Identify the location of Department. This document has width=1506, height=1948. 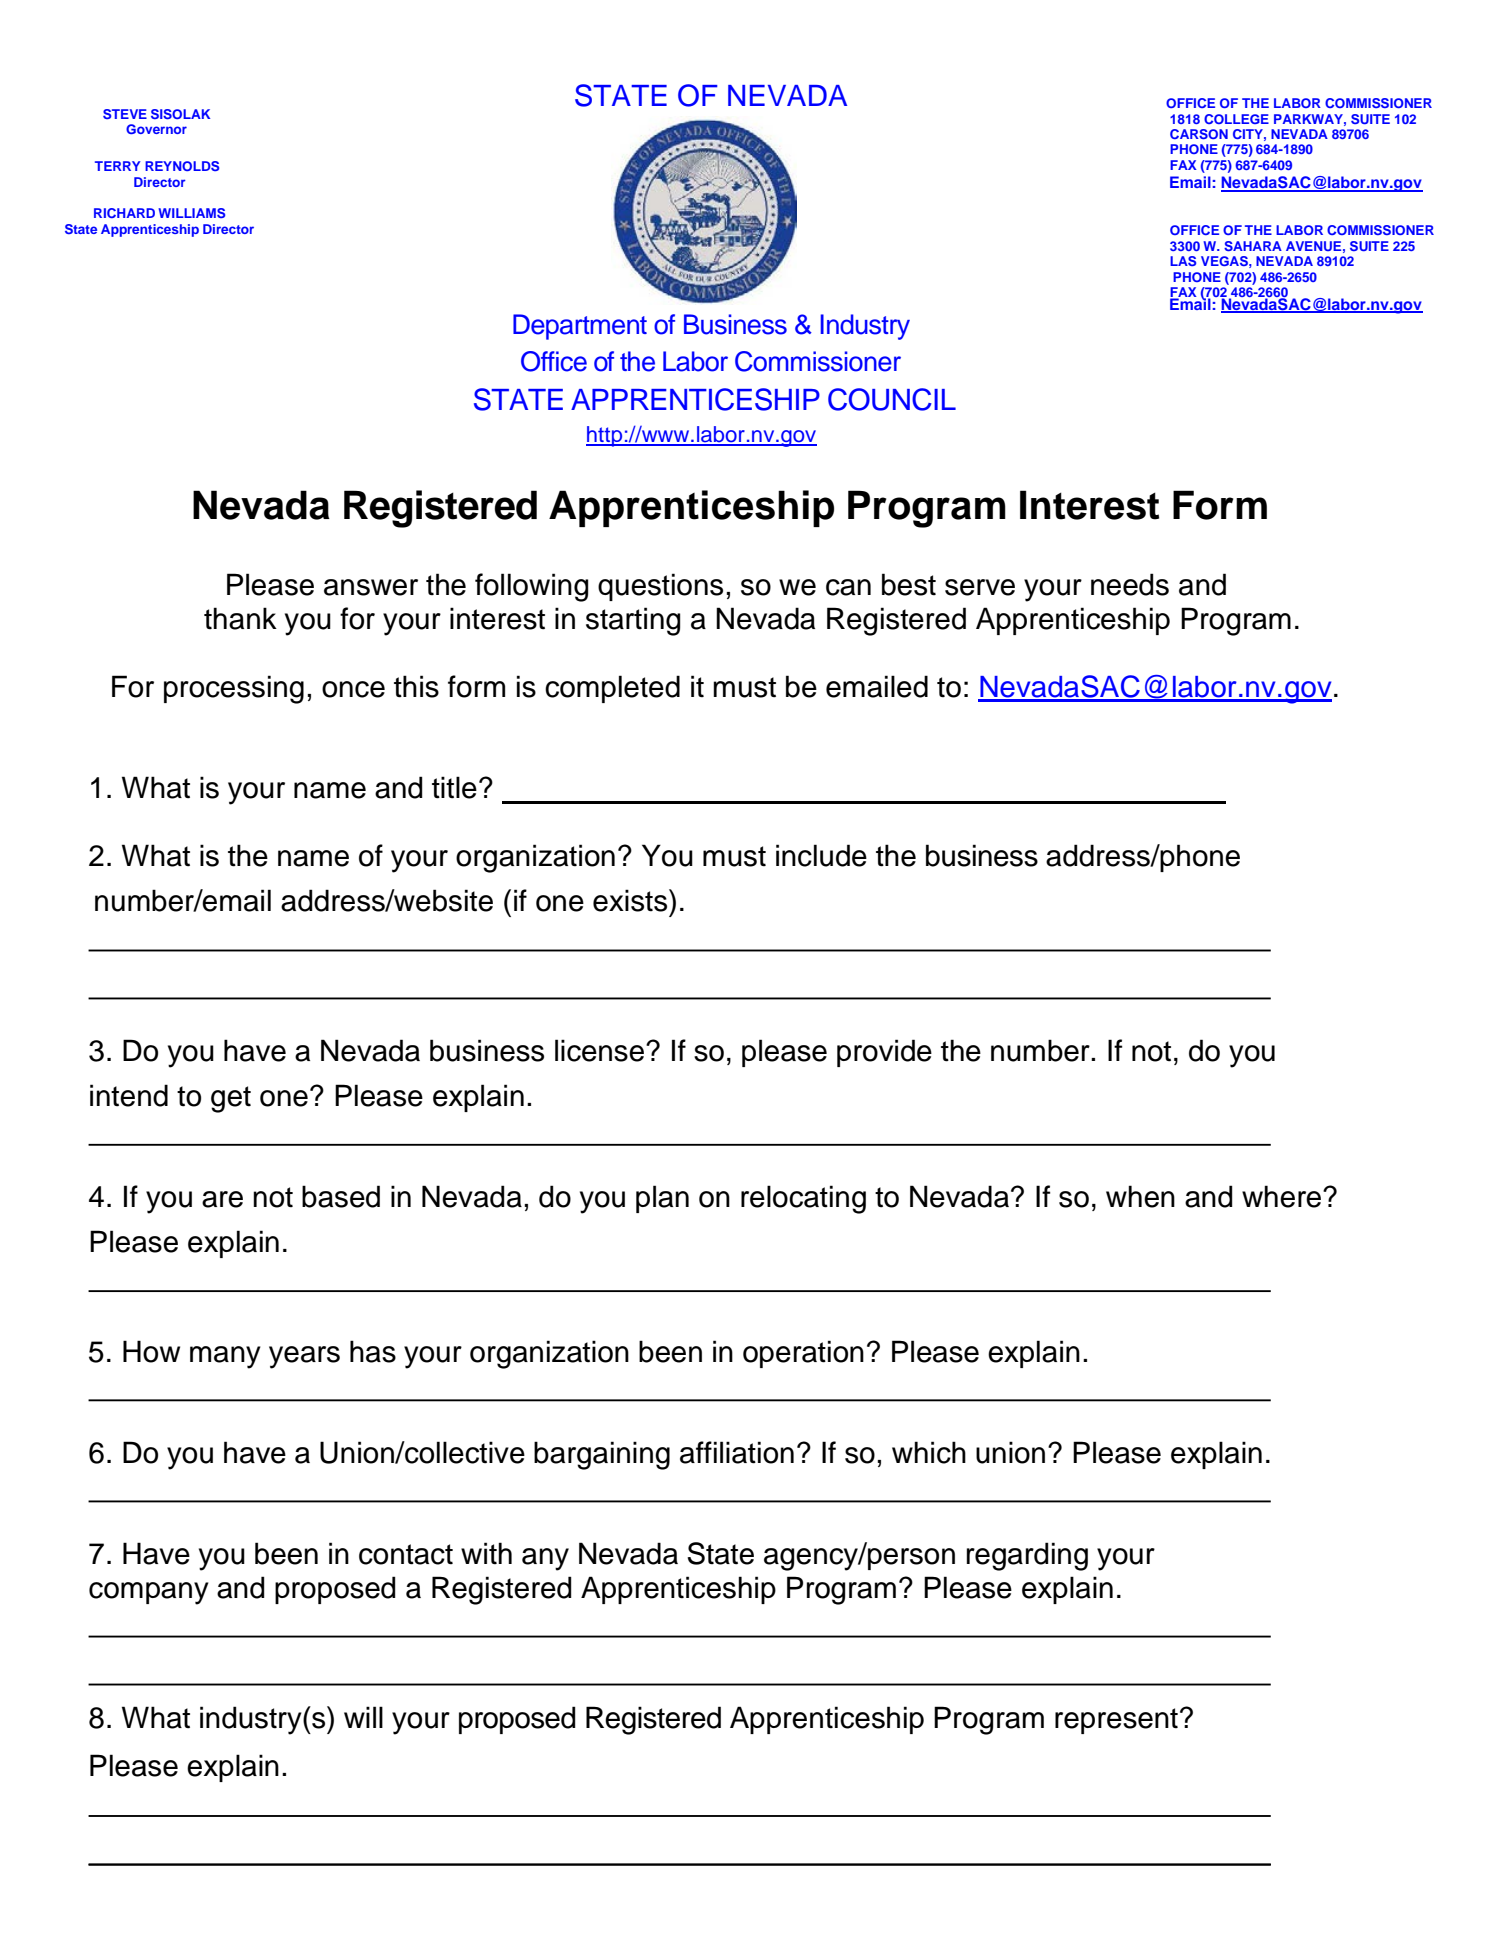
(580, 327).
